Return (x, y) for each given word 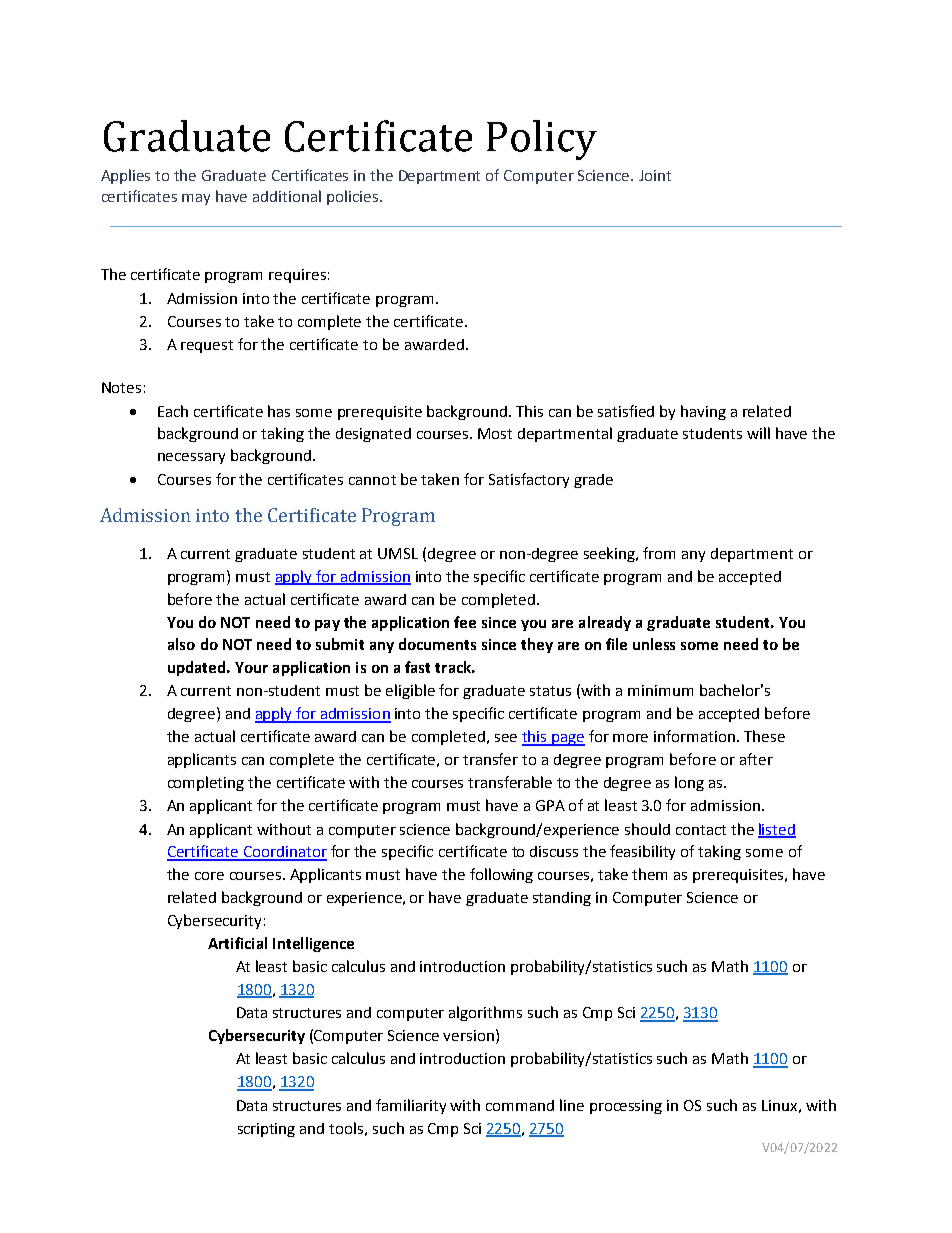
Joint (655, 175)
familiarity (411, 1106)
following (501, 875)
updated (198, 668)
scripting (266, 1130)
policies (354, 197)
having (703, 412)
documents (437, 644)
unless (654, 644)
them (649, 874)
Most (495, 433)
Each (173, 411)
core (209, 876)
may (196, 199)
